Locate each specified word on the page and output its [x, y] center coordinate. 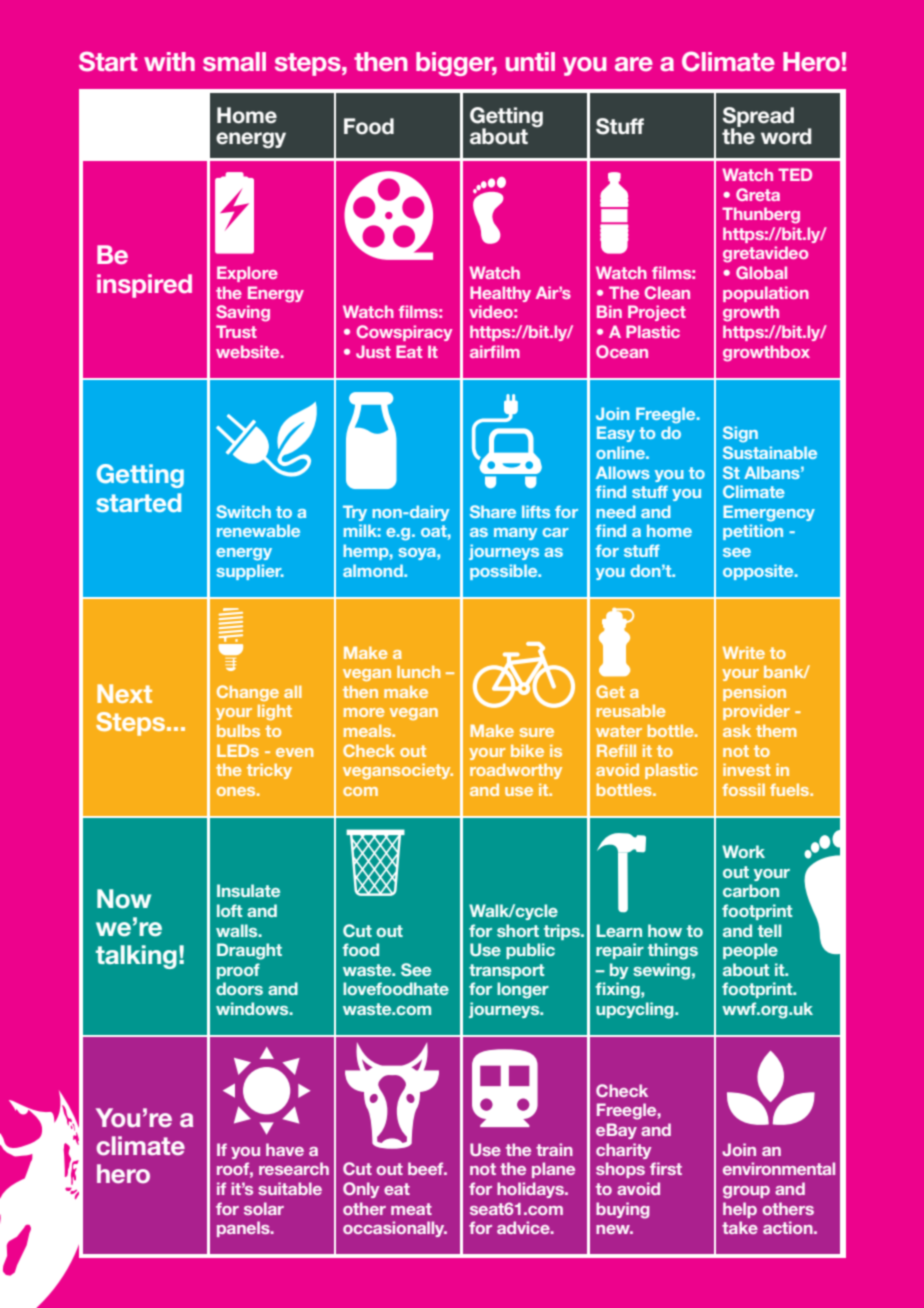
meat [411, 1209]
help [740, 1210]
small [234, 61]
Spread [758, 118]
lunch [418, 671]
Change [248, 693]
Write [744, 652]
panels [244, 1229]
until [530, 61]
